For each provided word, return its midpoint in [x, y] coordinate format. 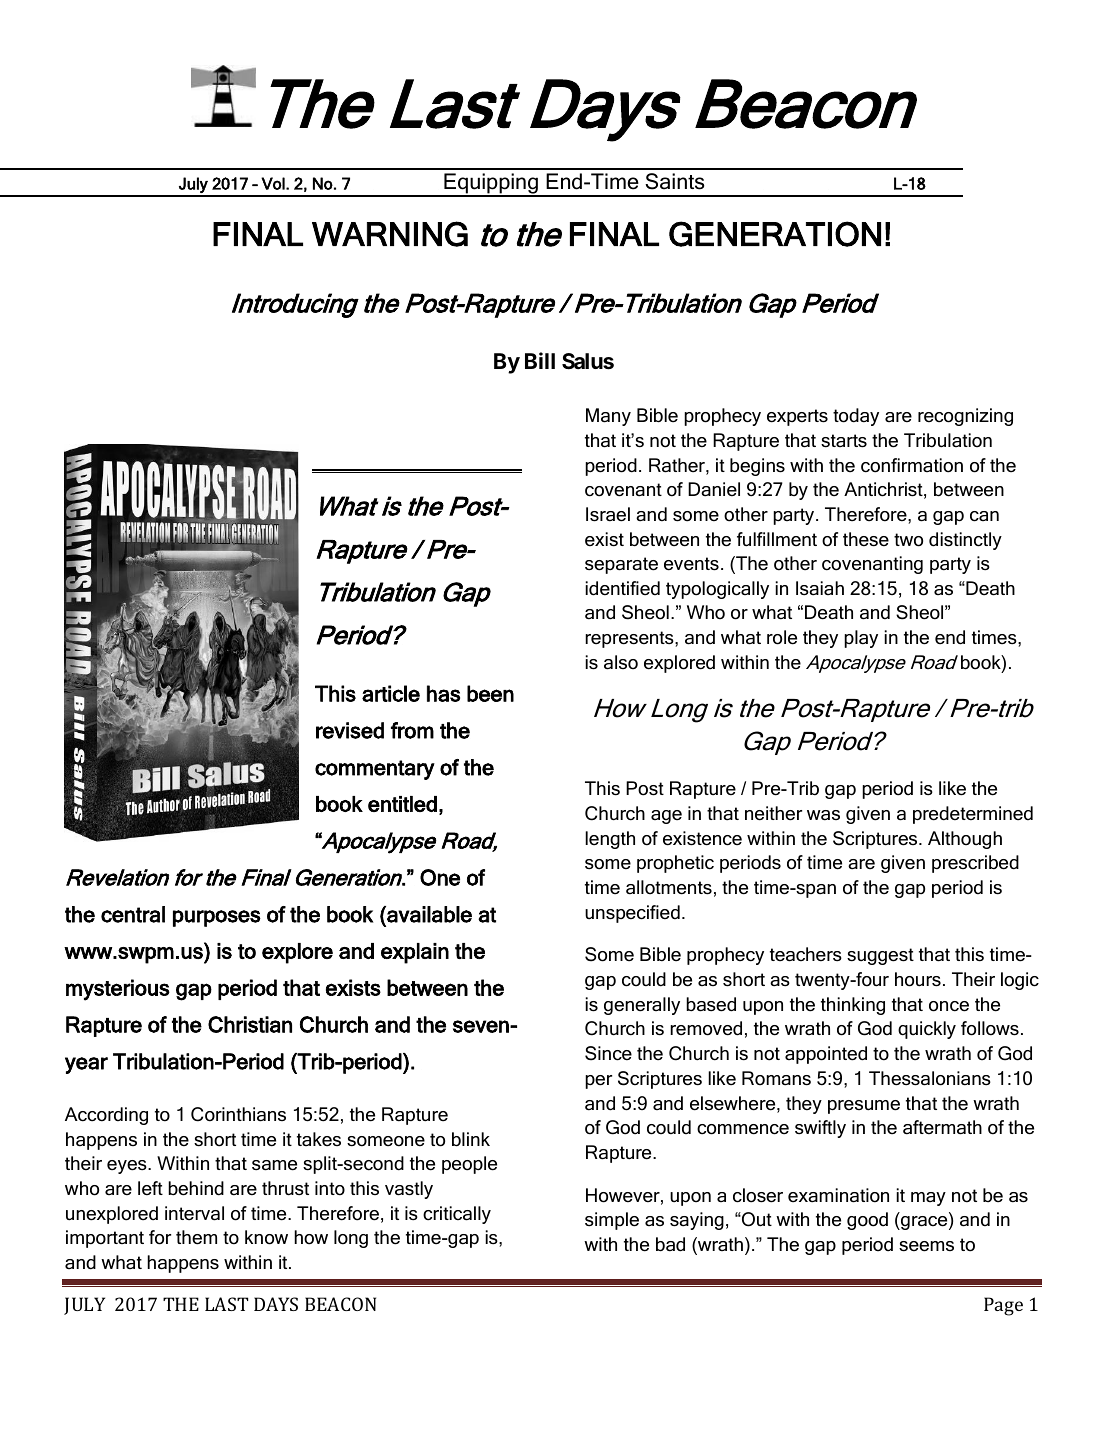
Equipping [491, 184]
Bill [540, 360]
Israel [608, 514]
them [196, 1237]
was [823, 815]
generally [642, 1006]
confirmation [912, 465]
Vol [274, 183]
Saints [674, 181]
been [490, 693]
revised [350, 730]
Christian [250, 1024]
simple [612, 1221]
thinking [853, 1006]
